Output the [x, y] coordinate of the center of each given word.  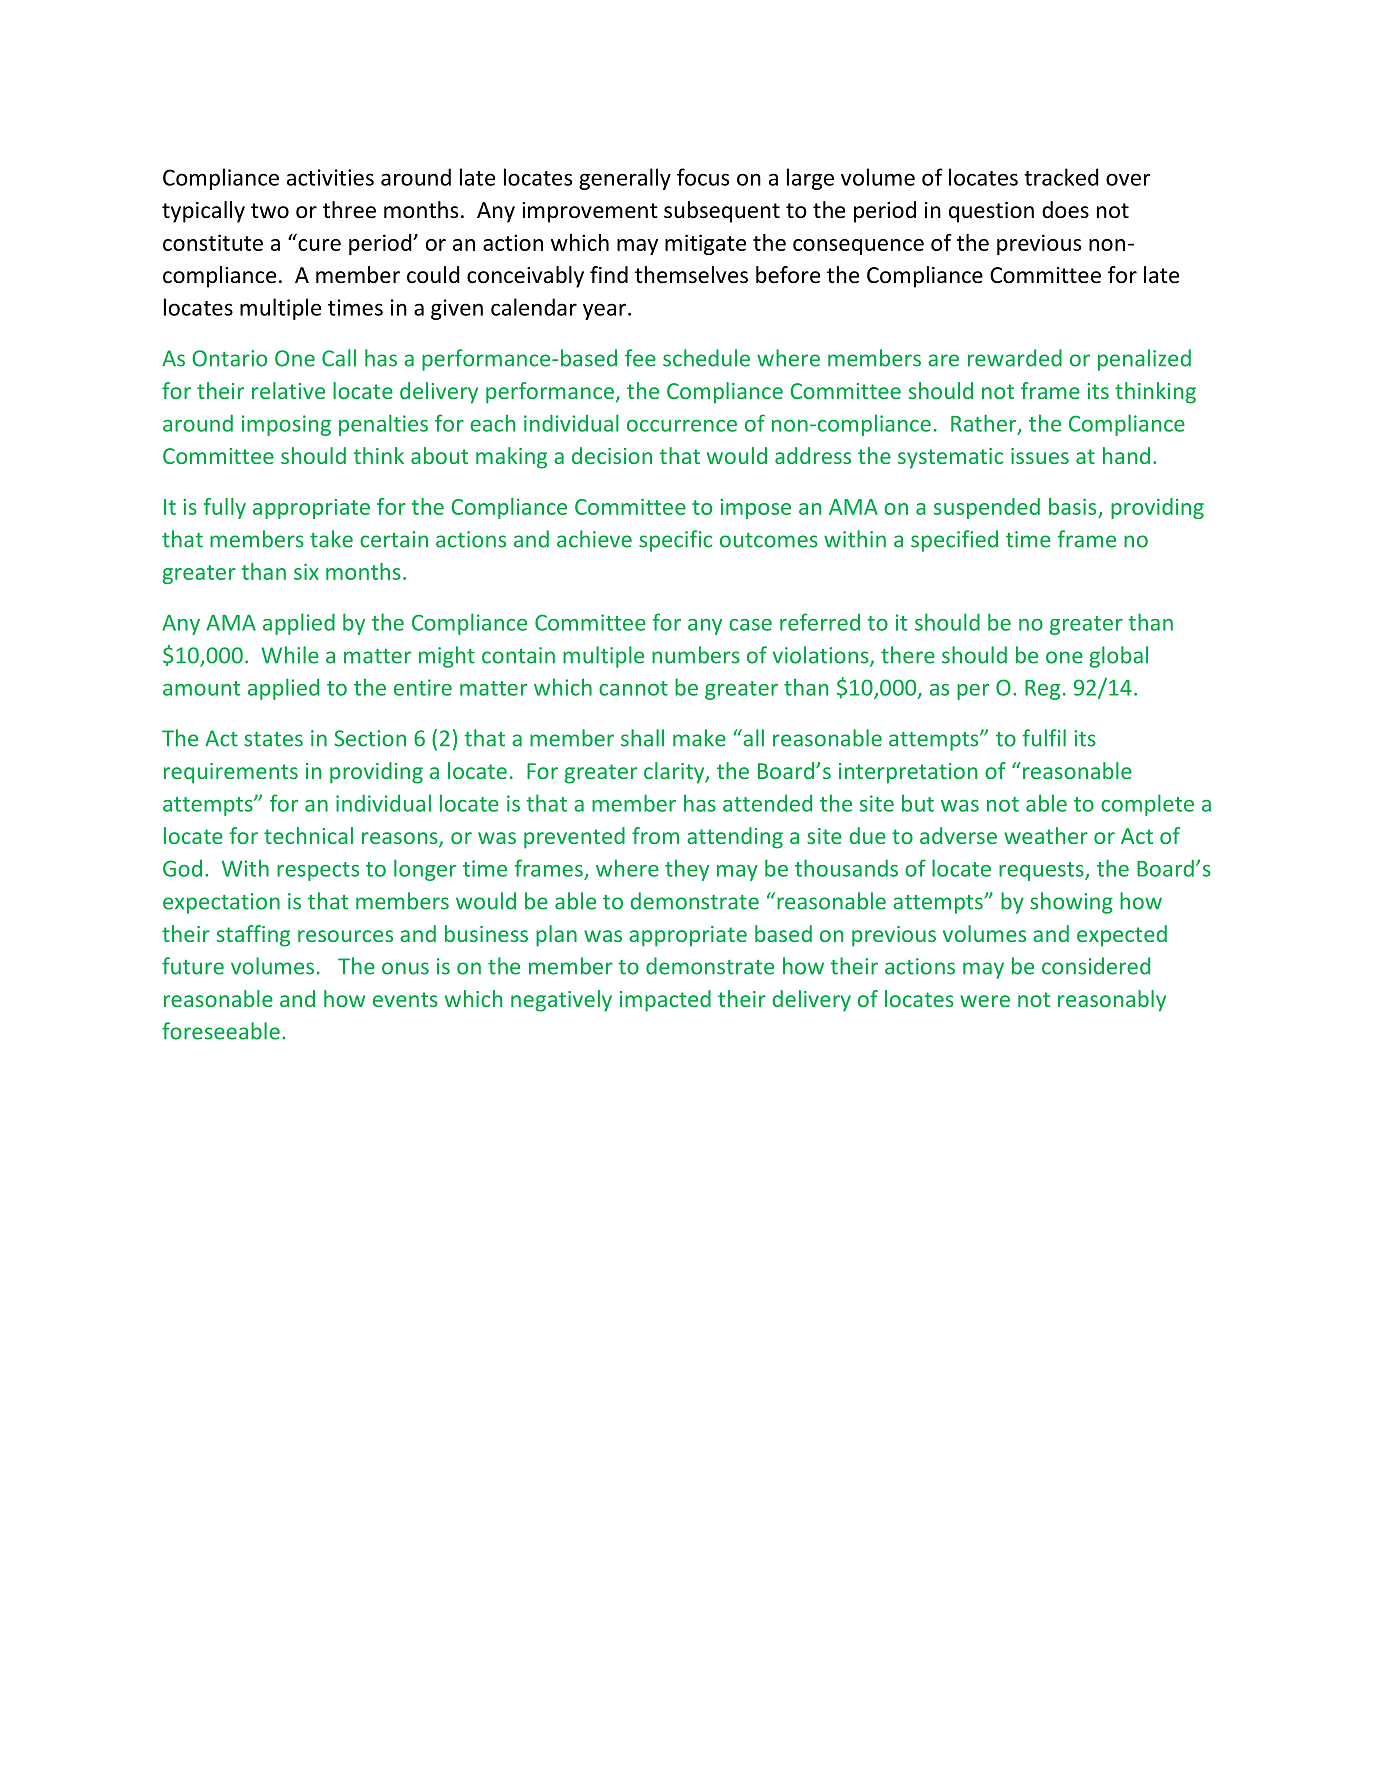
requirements [231, 773]
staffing [253, 936]
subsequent [722, 212]
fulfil [1044, 738]
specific [675, 541]
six [306, 571]
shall [642, 738]
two [270, 211]
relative [288, 390]
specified [954, 541]
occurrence [682, 426]
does [1065, 210]
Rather [985, 424]
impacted [665, 1001]
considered [1096, 966]
